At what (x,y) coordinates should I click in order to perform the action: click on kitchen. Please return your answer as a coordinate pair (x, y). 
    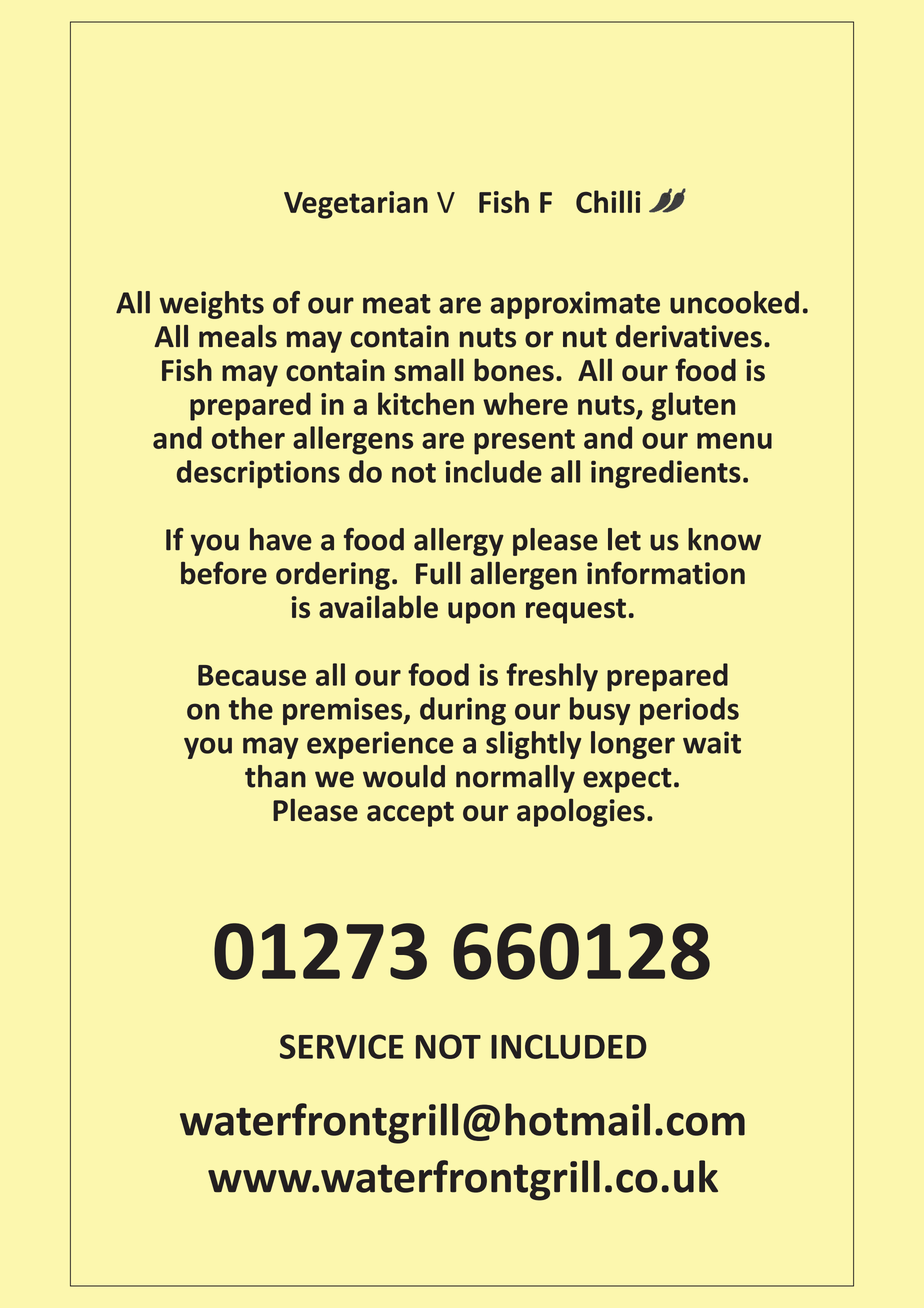
    Looking at the image, I should click on (426, 403).
